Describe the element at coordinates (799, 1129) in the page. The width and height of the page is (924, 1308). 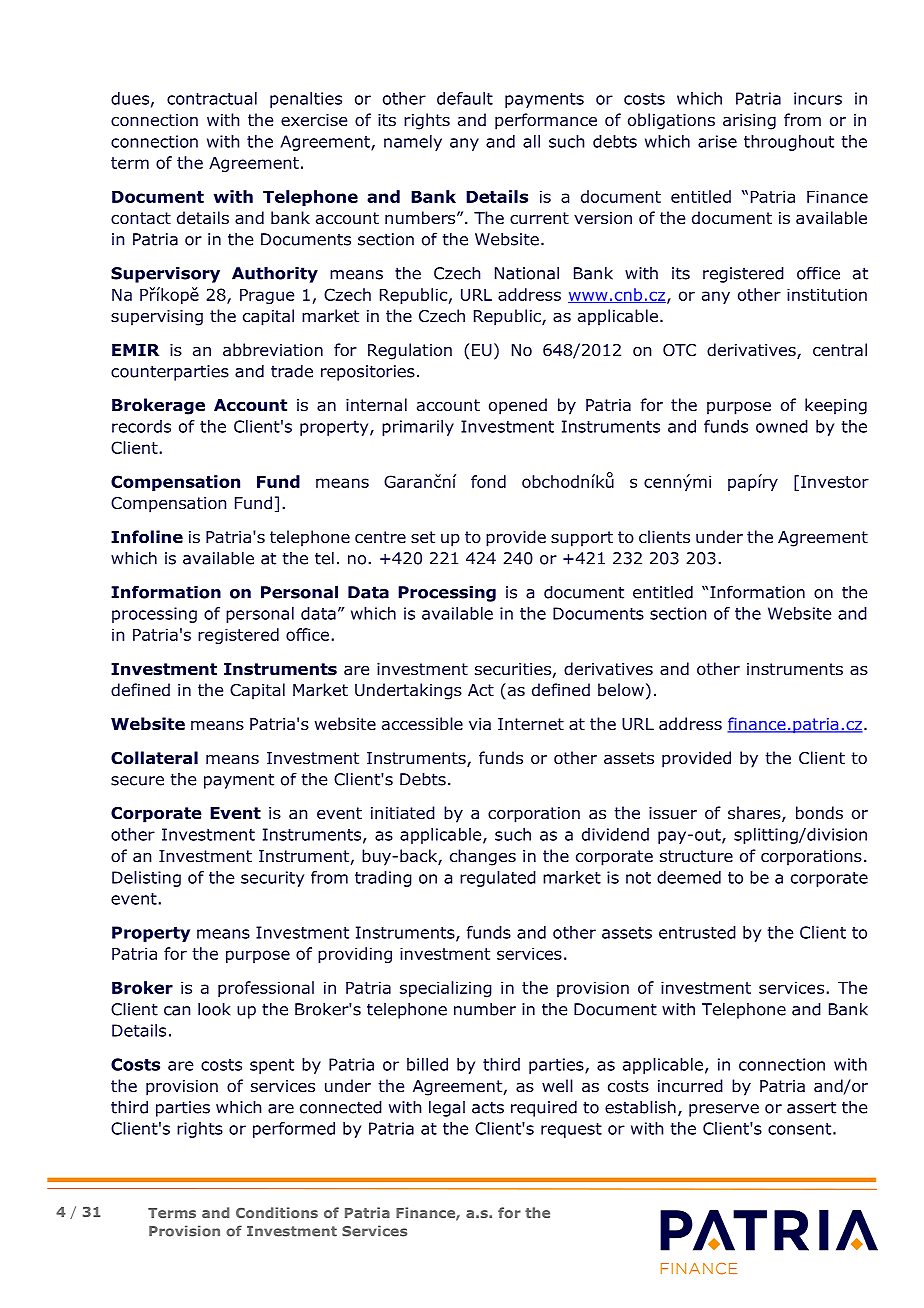
I see `consent` at that location.
